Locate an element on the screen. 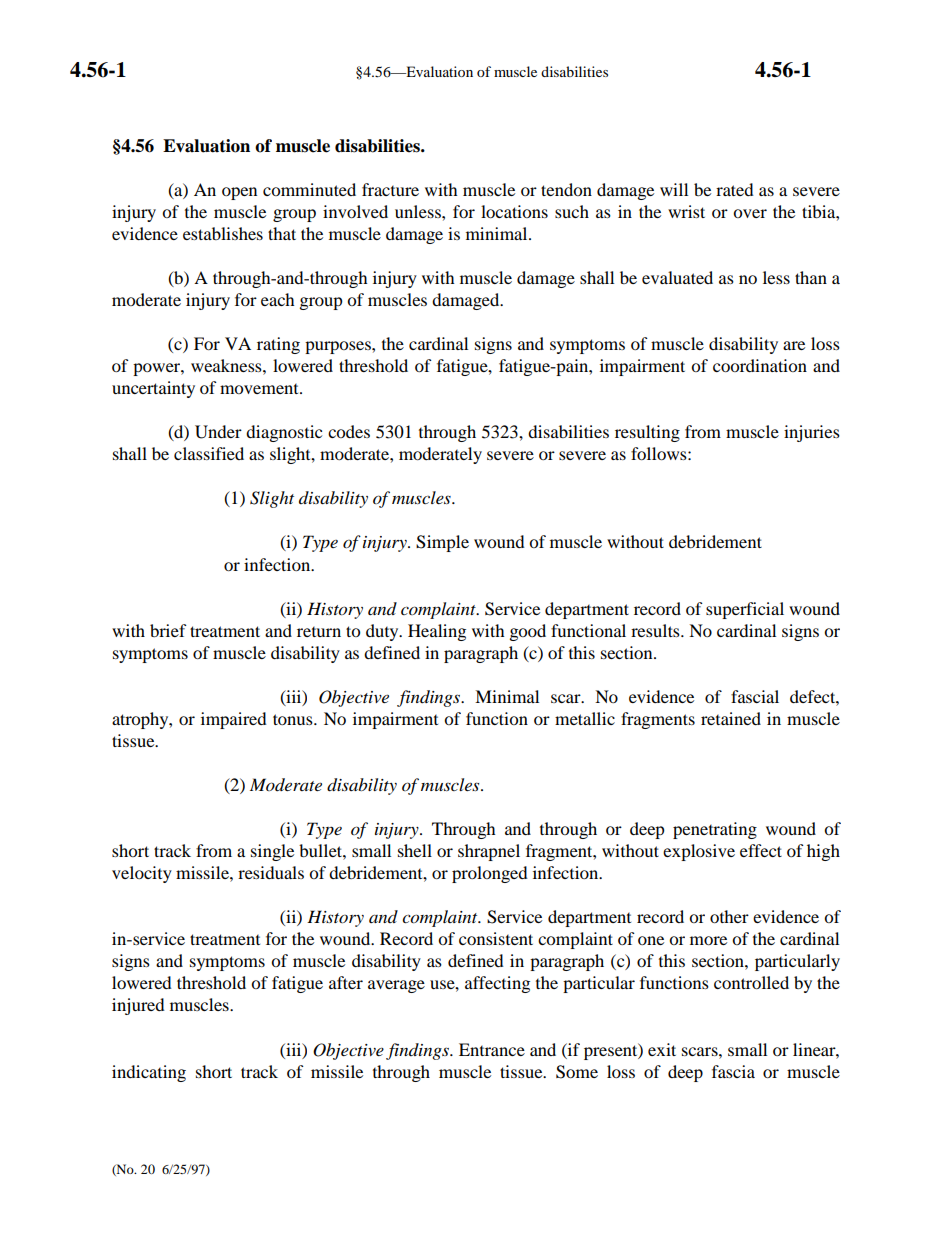  exit is located at coordinates (662, 1049).
